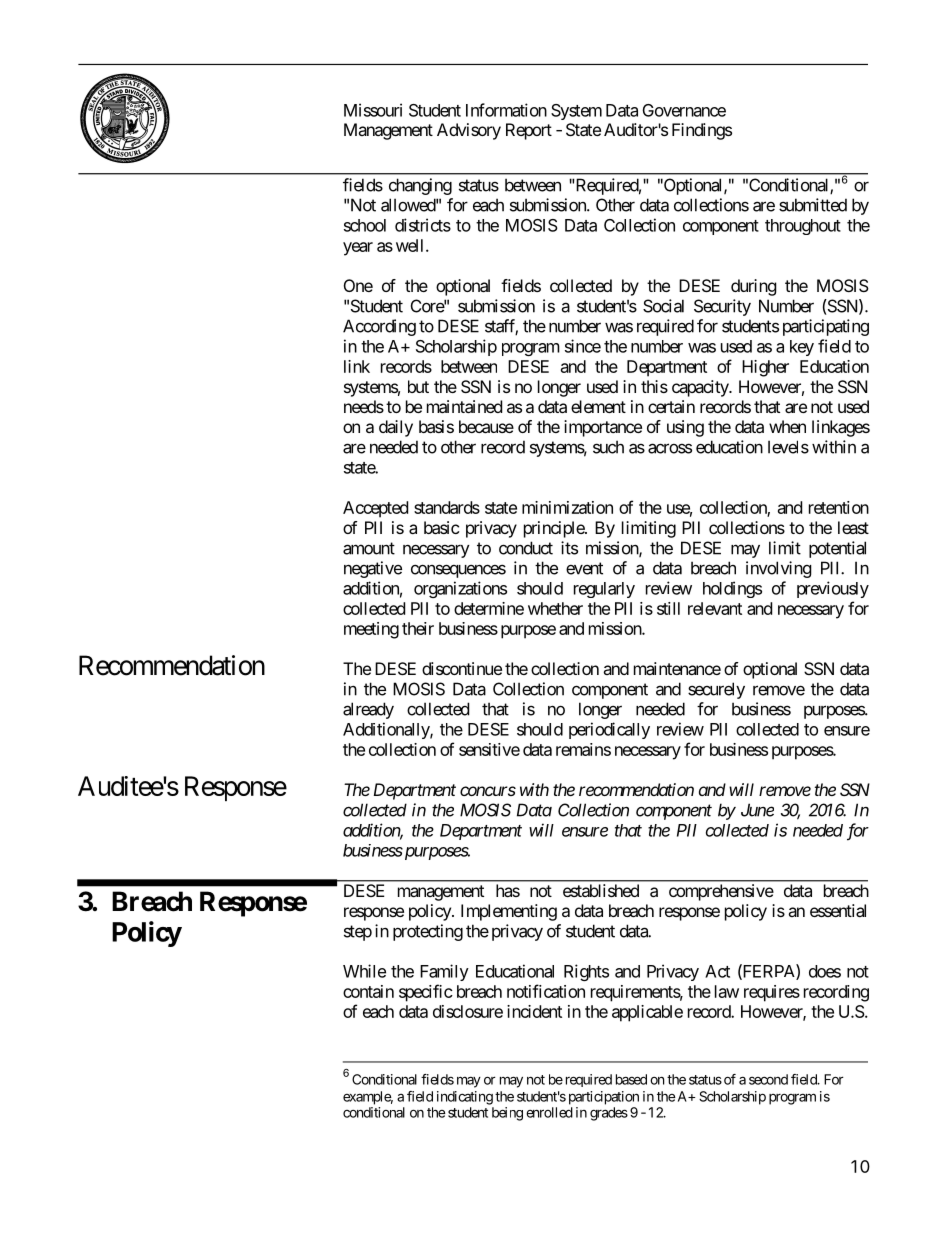 The height and width of the screenshot is (1233, 952). I want to click on submitted, so click(813, 205).
